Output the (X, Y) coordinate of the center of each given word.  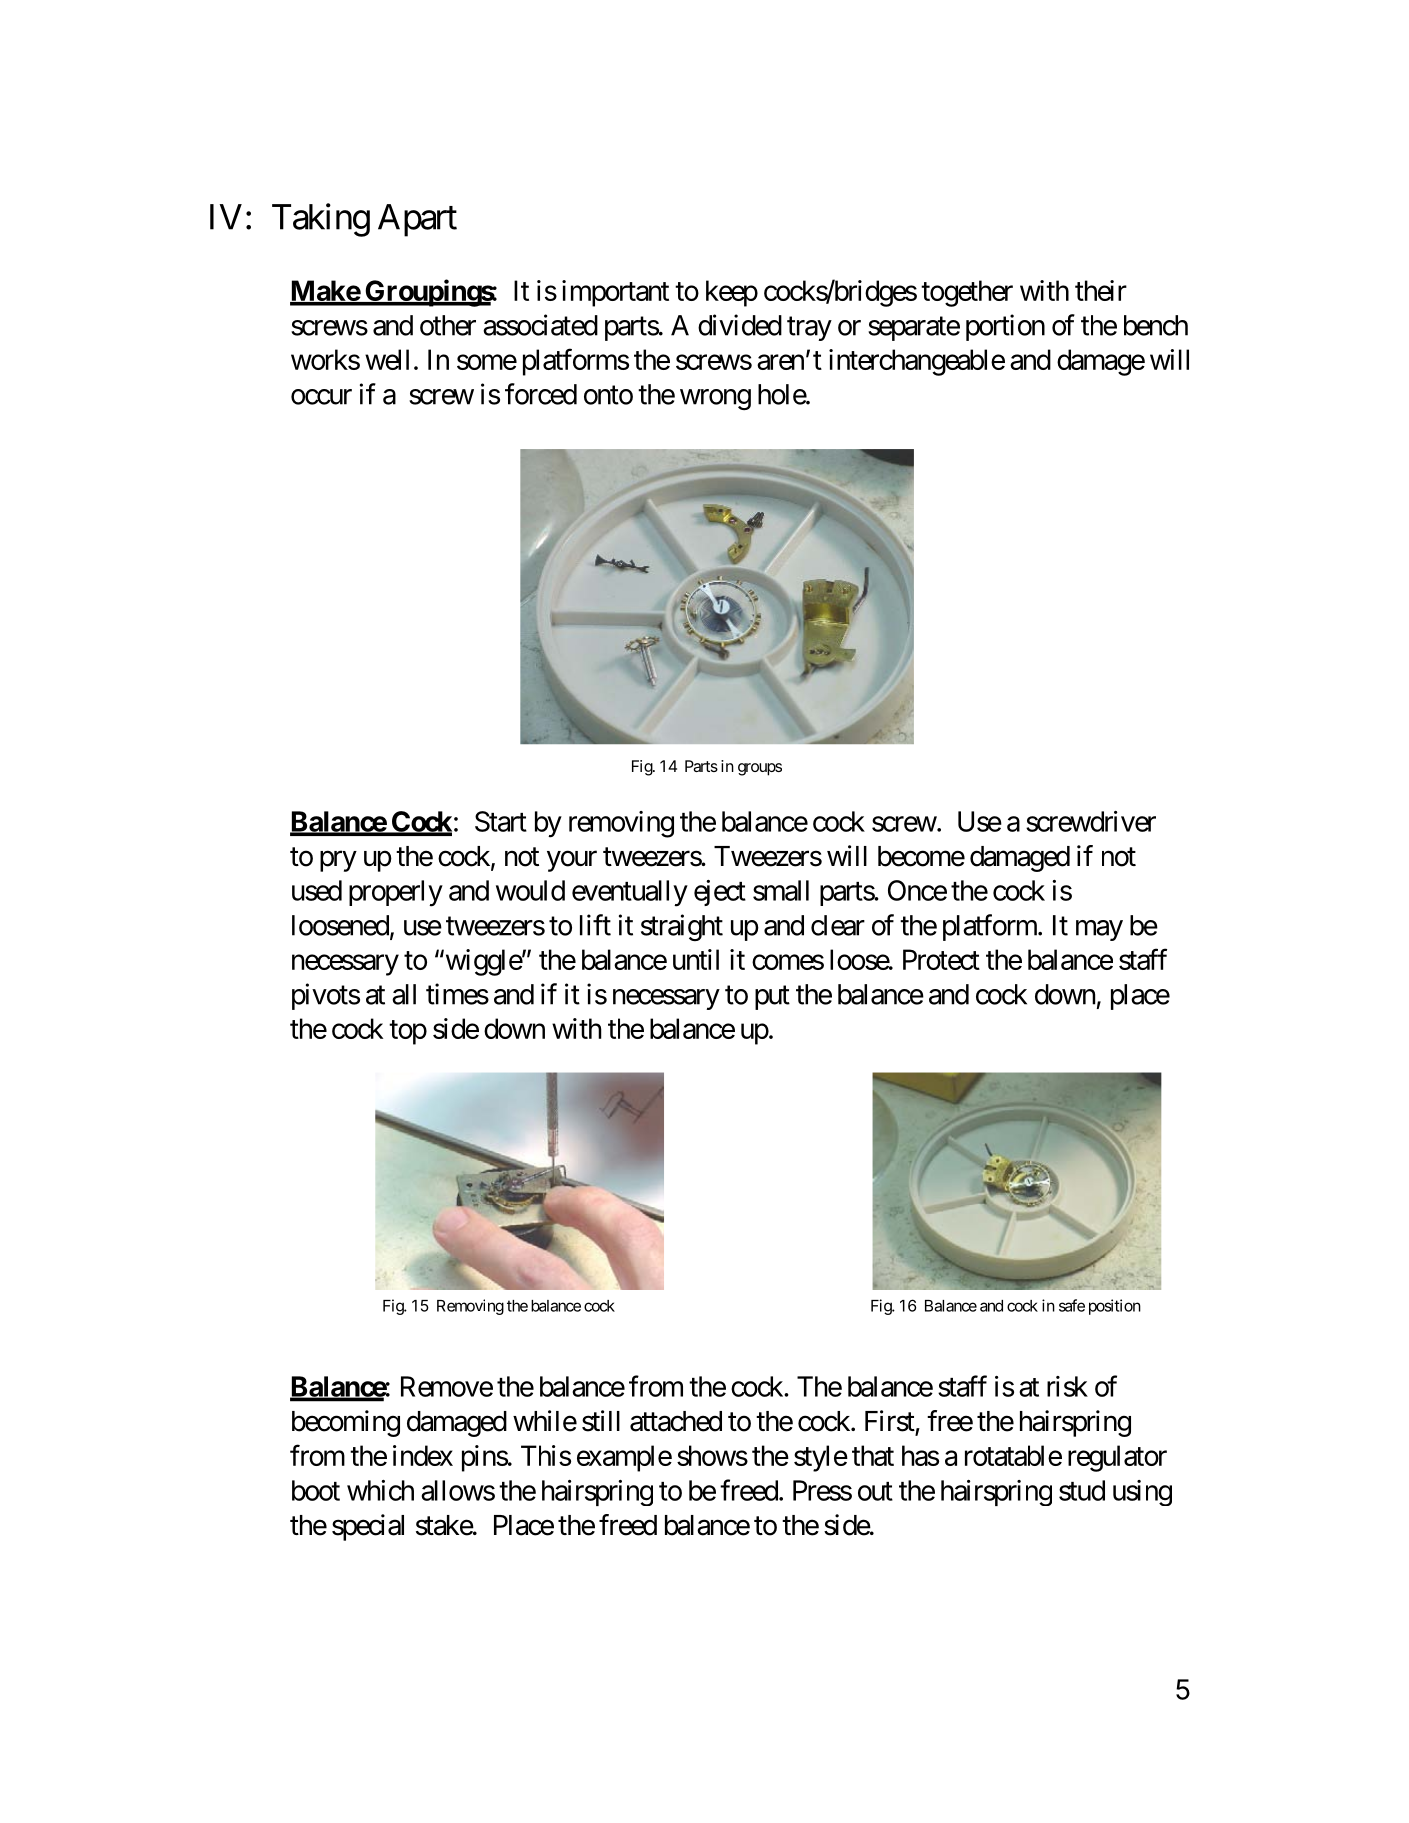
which (380, 1490)
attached (676, 1421)
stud (1082, 1490)
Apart (417, 220)
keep (732, 293)
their (1101, 290)
